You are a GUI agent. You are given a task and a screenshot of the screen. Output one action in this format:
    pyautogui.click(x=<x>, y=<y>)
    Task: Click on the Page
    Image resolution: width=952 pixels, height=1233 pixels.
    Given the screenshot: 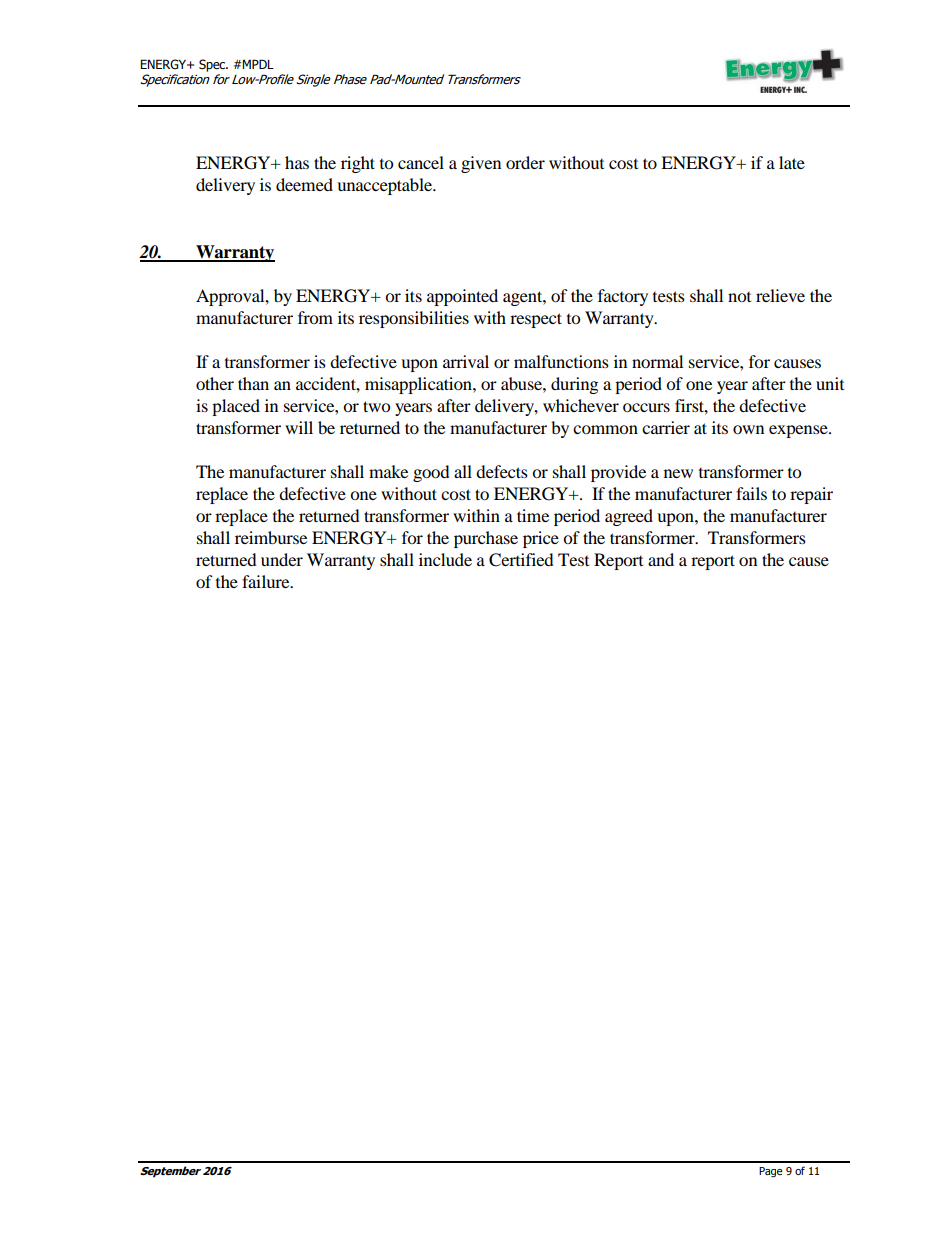 What is the action you would take?
    pyautogui.click(x=770, y=1172)
